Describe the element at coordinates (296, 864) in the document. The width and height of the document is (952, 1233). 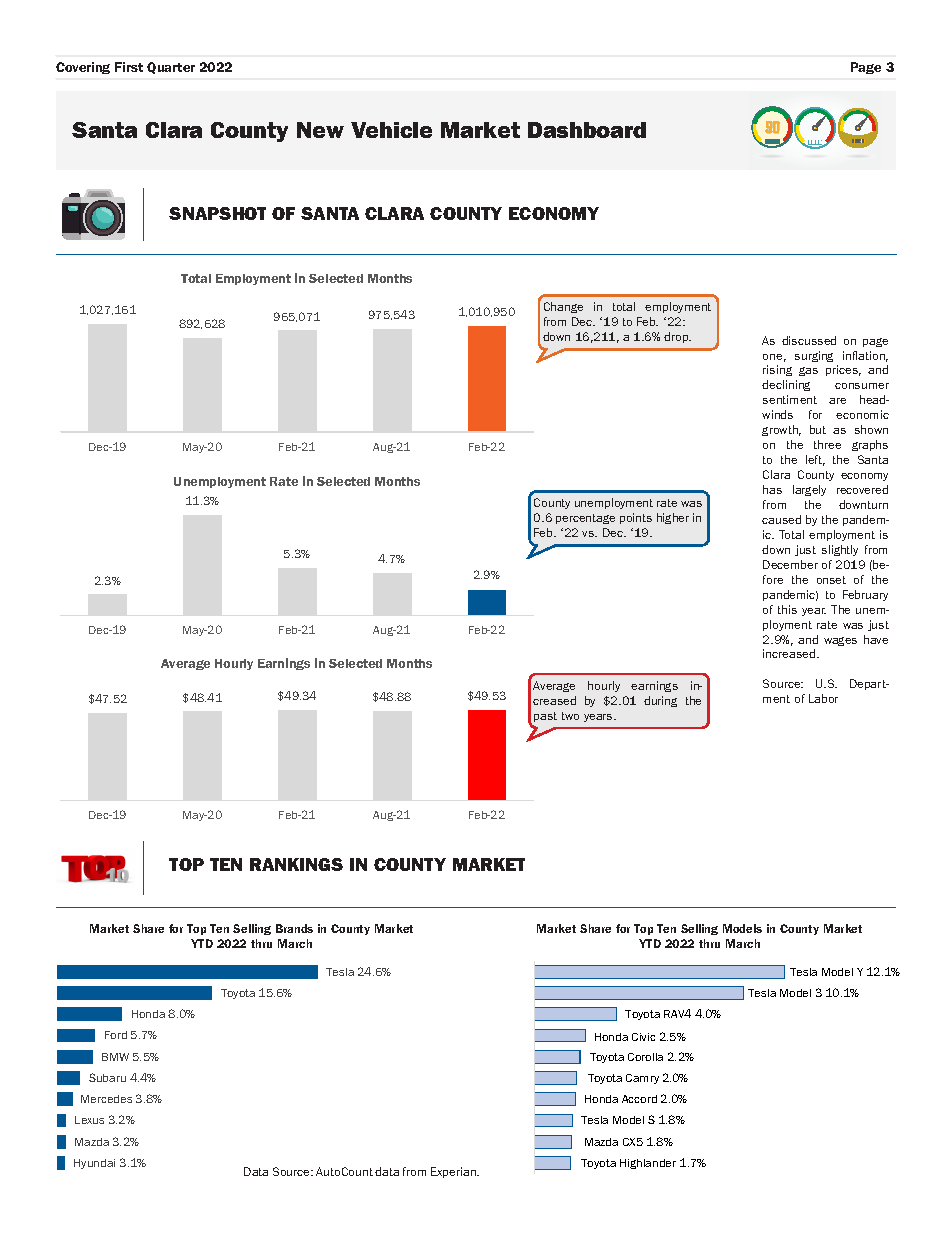
I see `RANKINGS` at that location.
